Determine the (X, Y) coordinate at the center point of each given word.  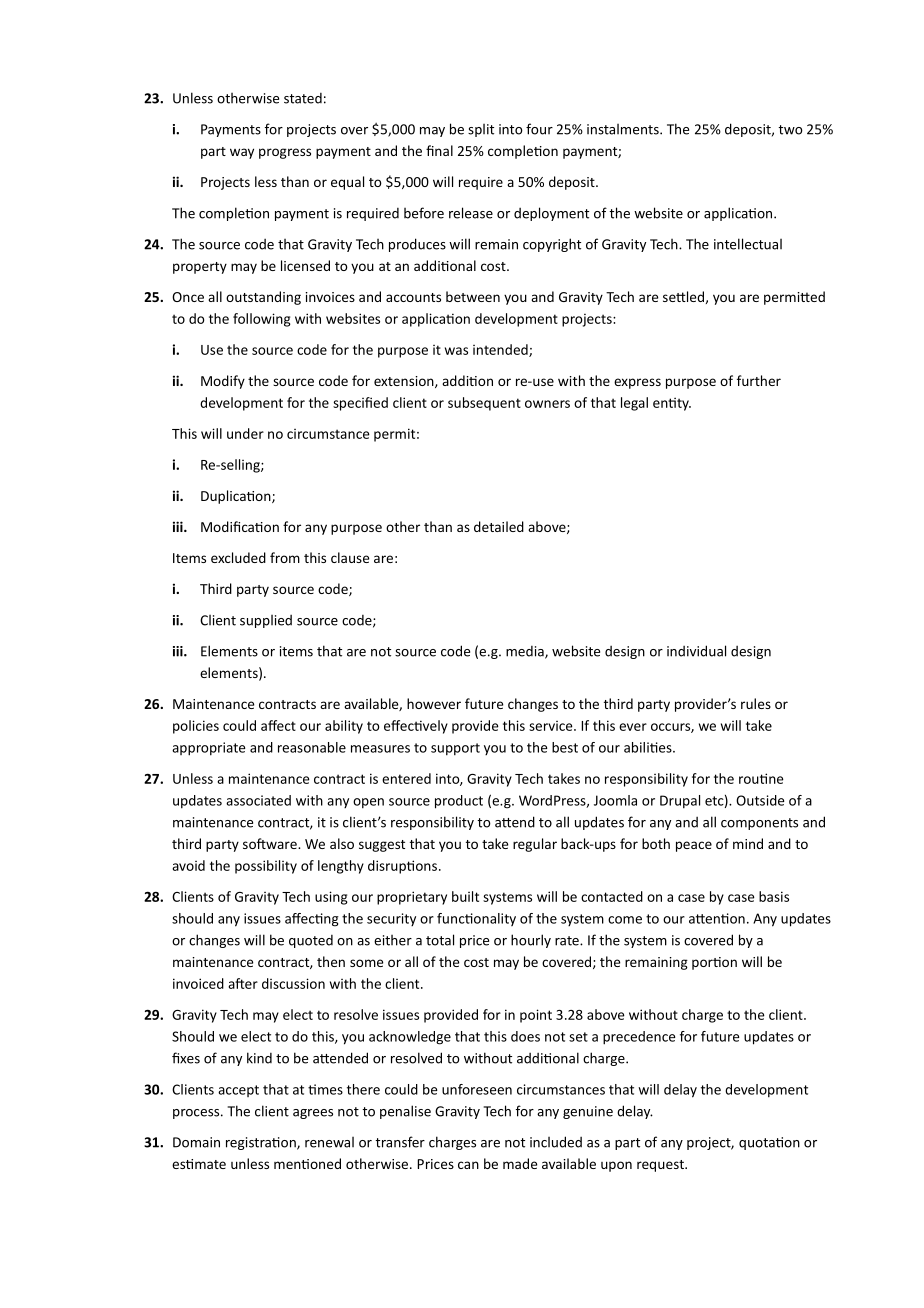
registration (262, 1143)
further (759, 380)
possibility (266, 867)
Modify (223, 382)
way (242, 153)
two (790, 130)
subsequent (484, 404)
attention (717, 918)
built (465, 896)
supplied (266, 621)
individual (696, 651)
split (481, 130)
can (468, 1165)
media (526, 652)
